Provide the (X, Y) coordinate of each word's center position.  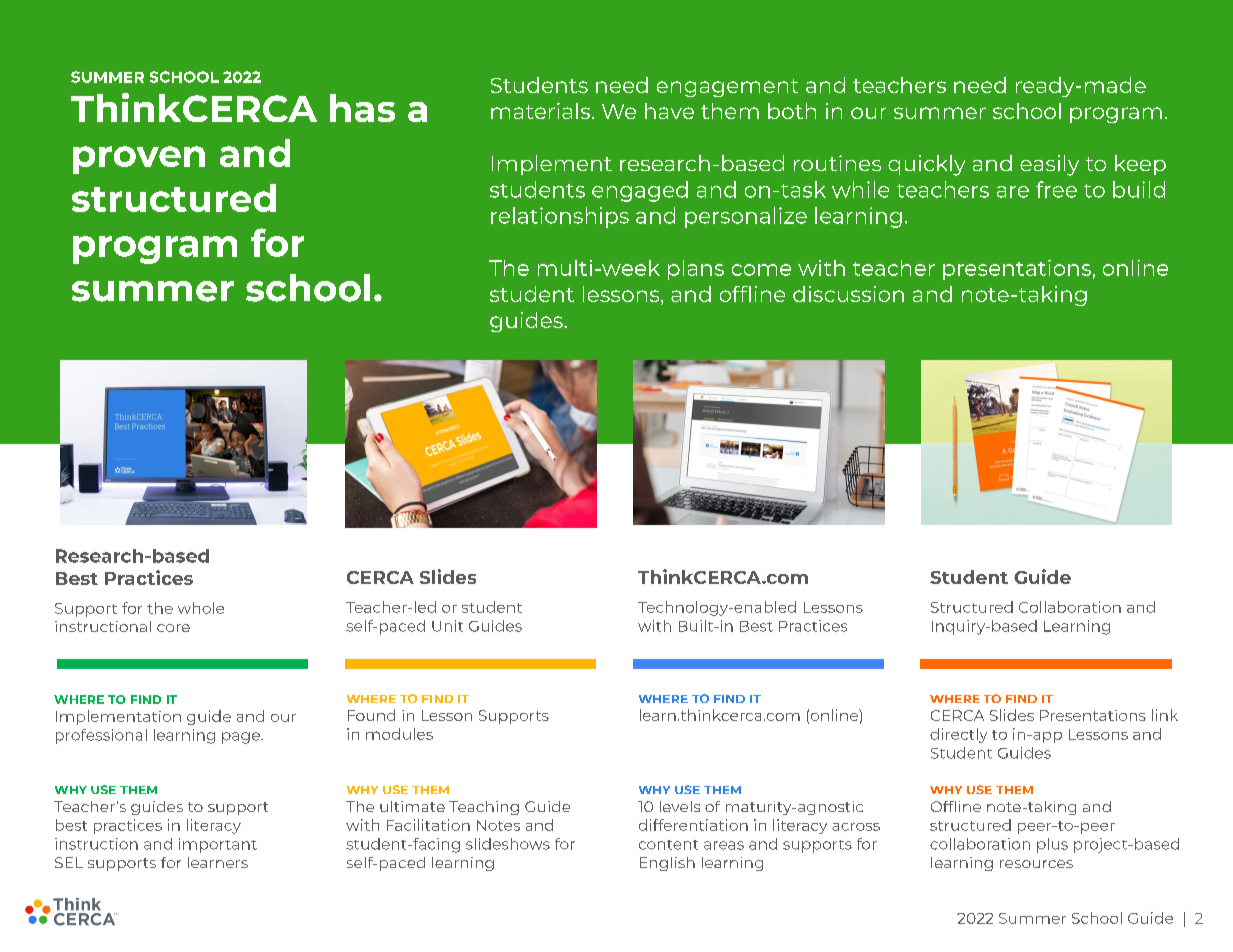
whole (201, 608)
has (362, 108)
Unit (447, 626)
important (218, 845)
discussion (848, 294)
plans (696, 270)
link (1165, 715)
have (669, 111)
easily (1049, 165)
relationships (560, 217)
